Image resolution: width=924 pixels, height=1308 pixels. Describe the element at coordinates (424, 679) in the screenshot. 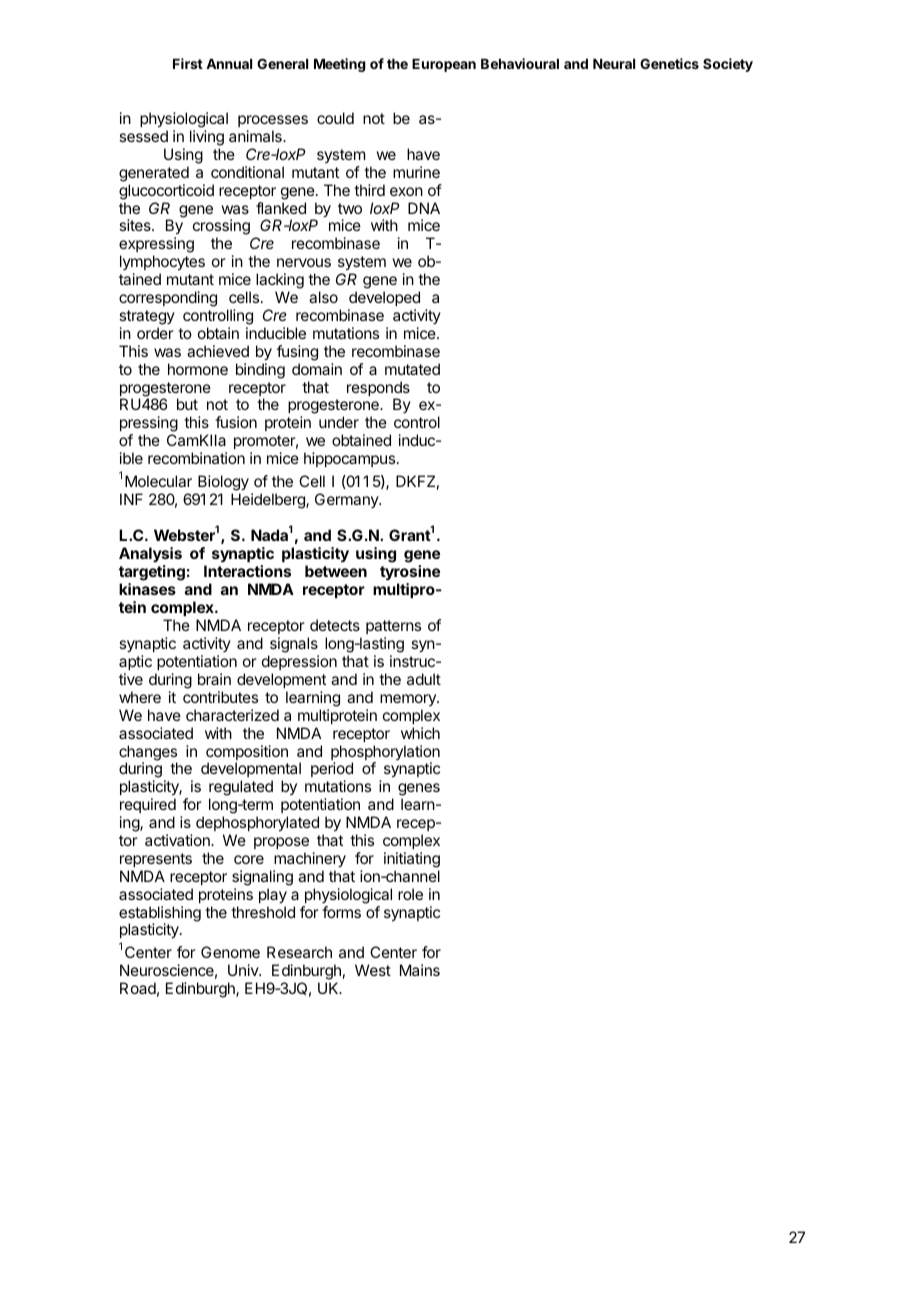

I see `adult` at that location.
